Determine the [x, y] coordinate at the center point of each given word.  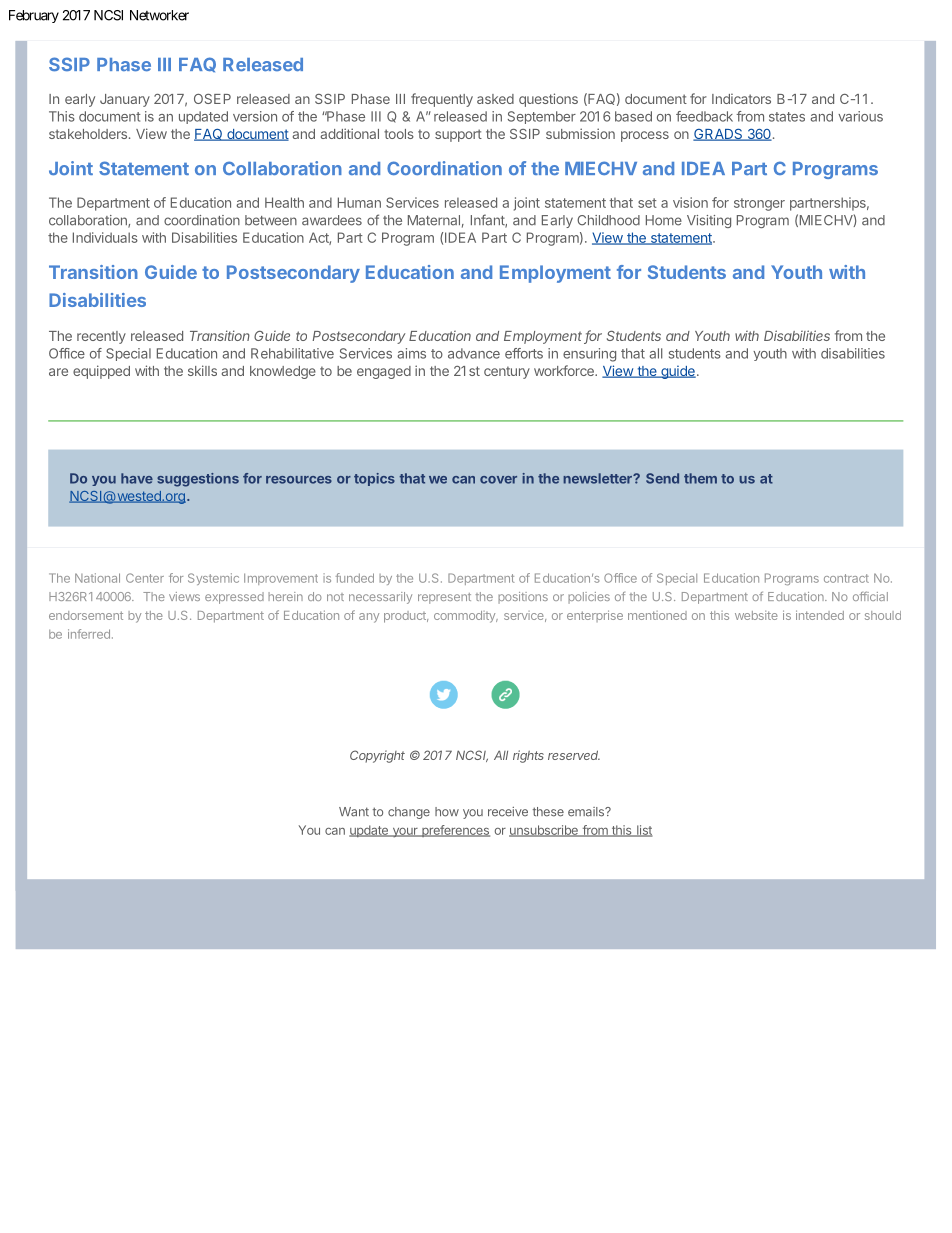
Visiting [709, 221]
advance [474, 353]
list [644, 831]
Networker [159, 15]
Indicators [741, 99]
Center [145, 578]
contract [846, 578]
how [447, 812]
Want [354, 812]
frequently [442, 100]
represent [444, 598]
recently [101, 337]
